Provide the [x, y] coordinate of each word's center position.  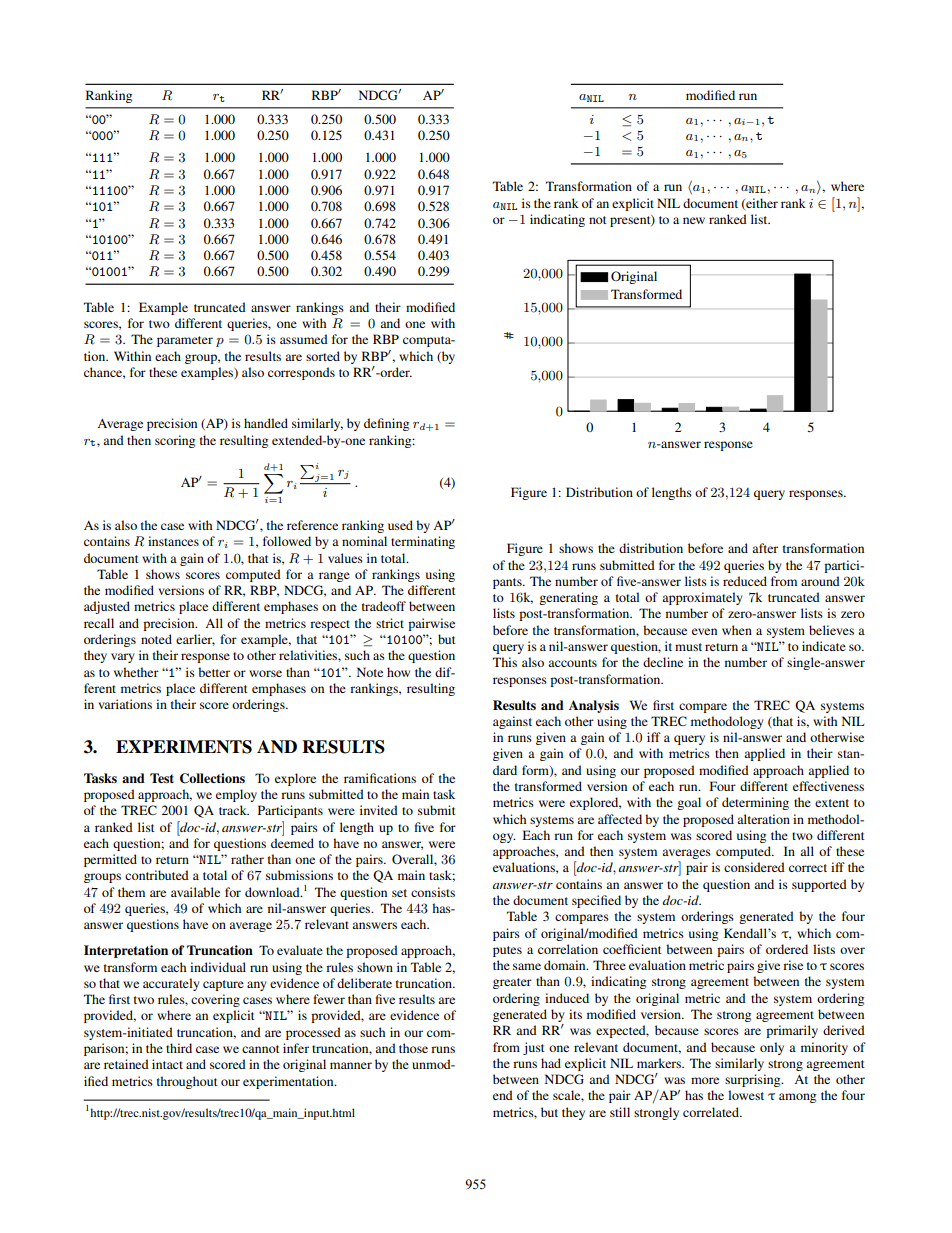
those [413, 1048]
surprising [754, 1080]
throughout [187, 1082]
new [694, 220]
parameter [185, 341]
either [761, 204]
